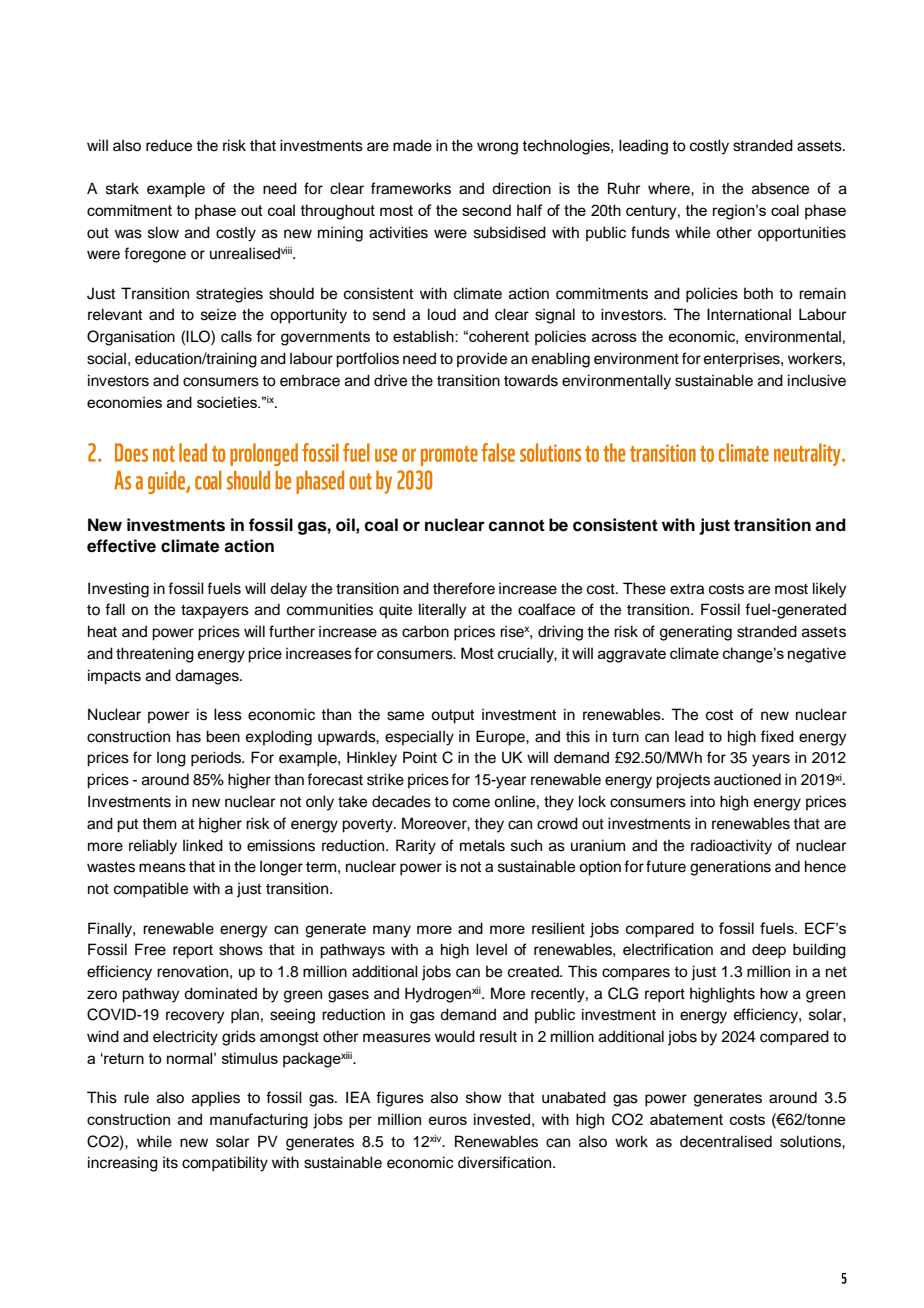  Describe the element at coordinates (769, 951) in the image. I see `deep` at that location.
